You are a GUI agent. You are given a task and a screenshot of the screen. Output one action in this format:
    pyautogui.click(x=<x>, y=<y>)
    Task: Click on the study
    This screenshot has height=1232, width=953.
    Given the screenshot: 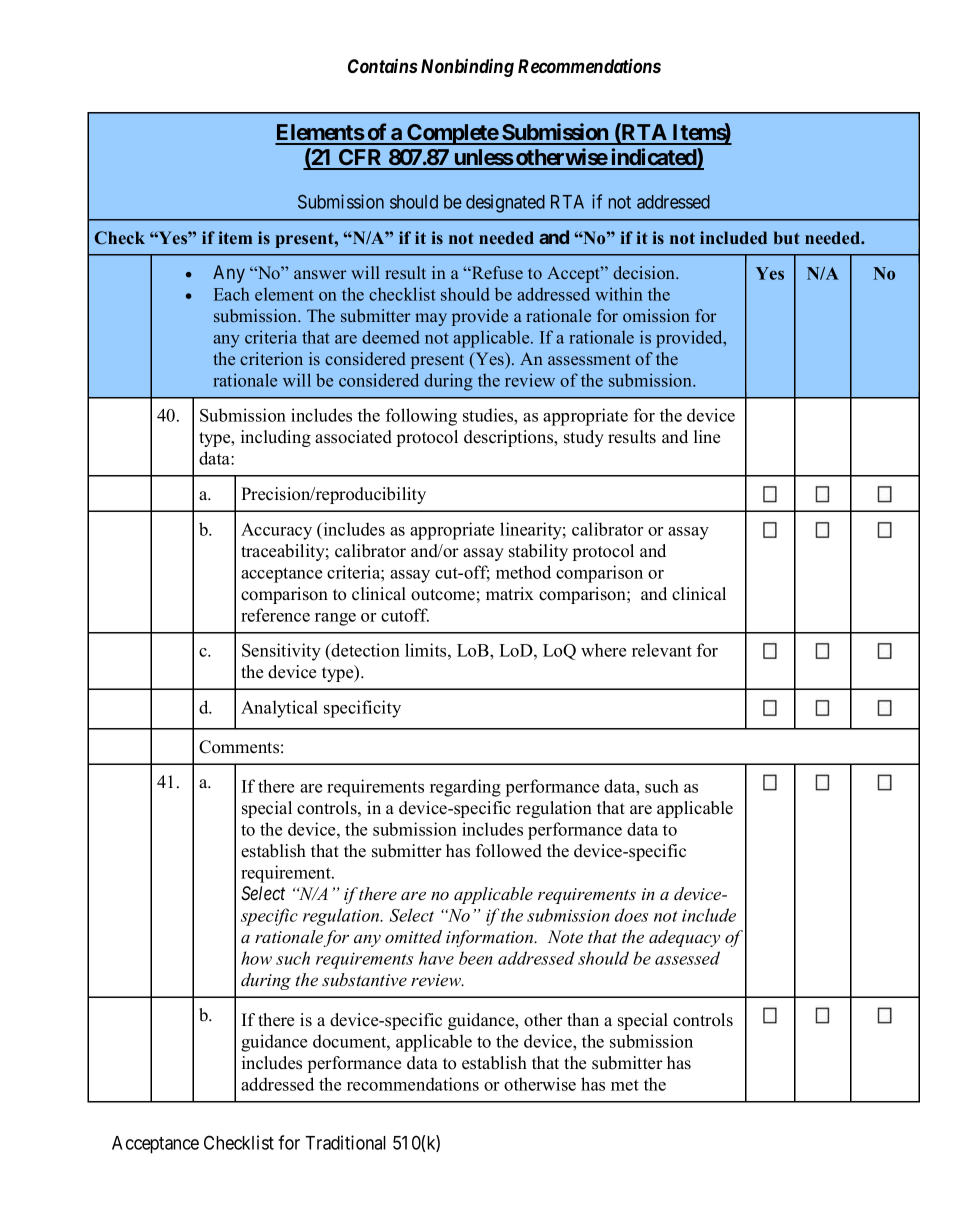 What is the action you would take?
    pyautogui.click(x=584, y=438)
